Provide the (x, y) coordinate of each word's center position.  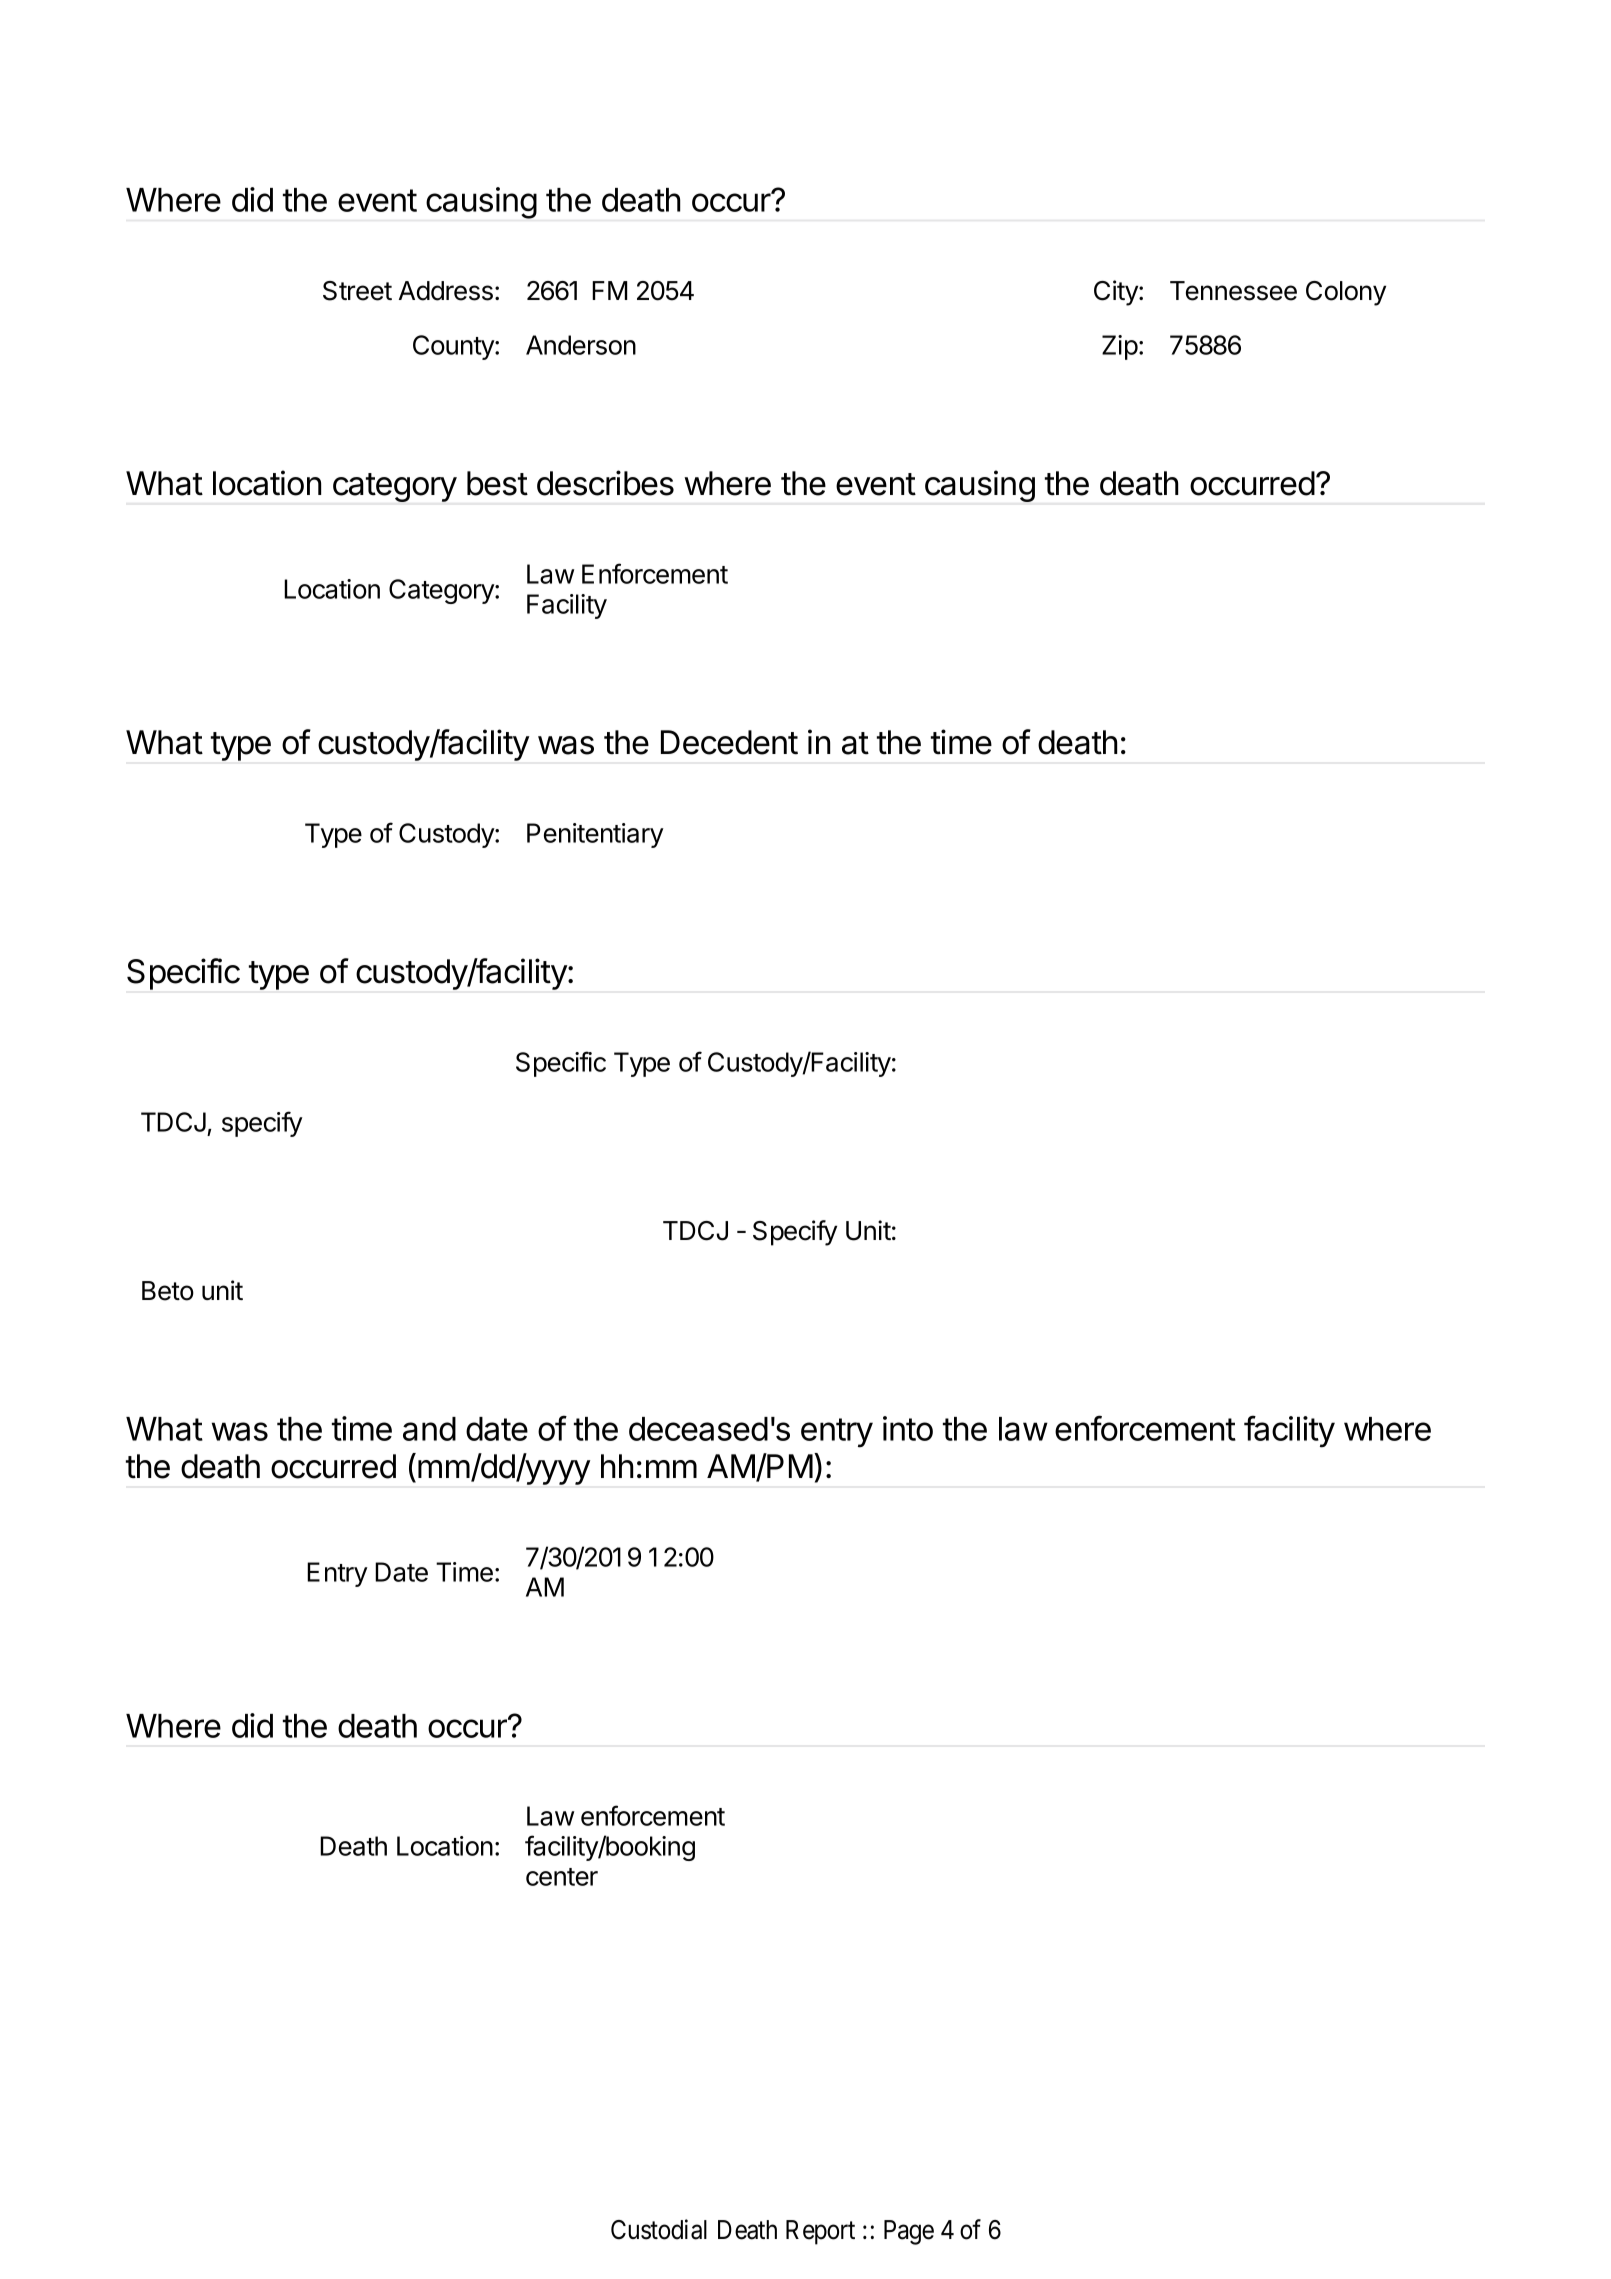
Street (357, 291)
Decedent (729, 742)
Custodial (659, 2229)
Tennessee (1233, 291)
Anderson (581, 345)
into (908, 1428)
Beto (168, 1291)
